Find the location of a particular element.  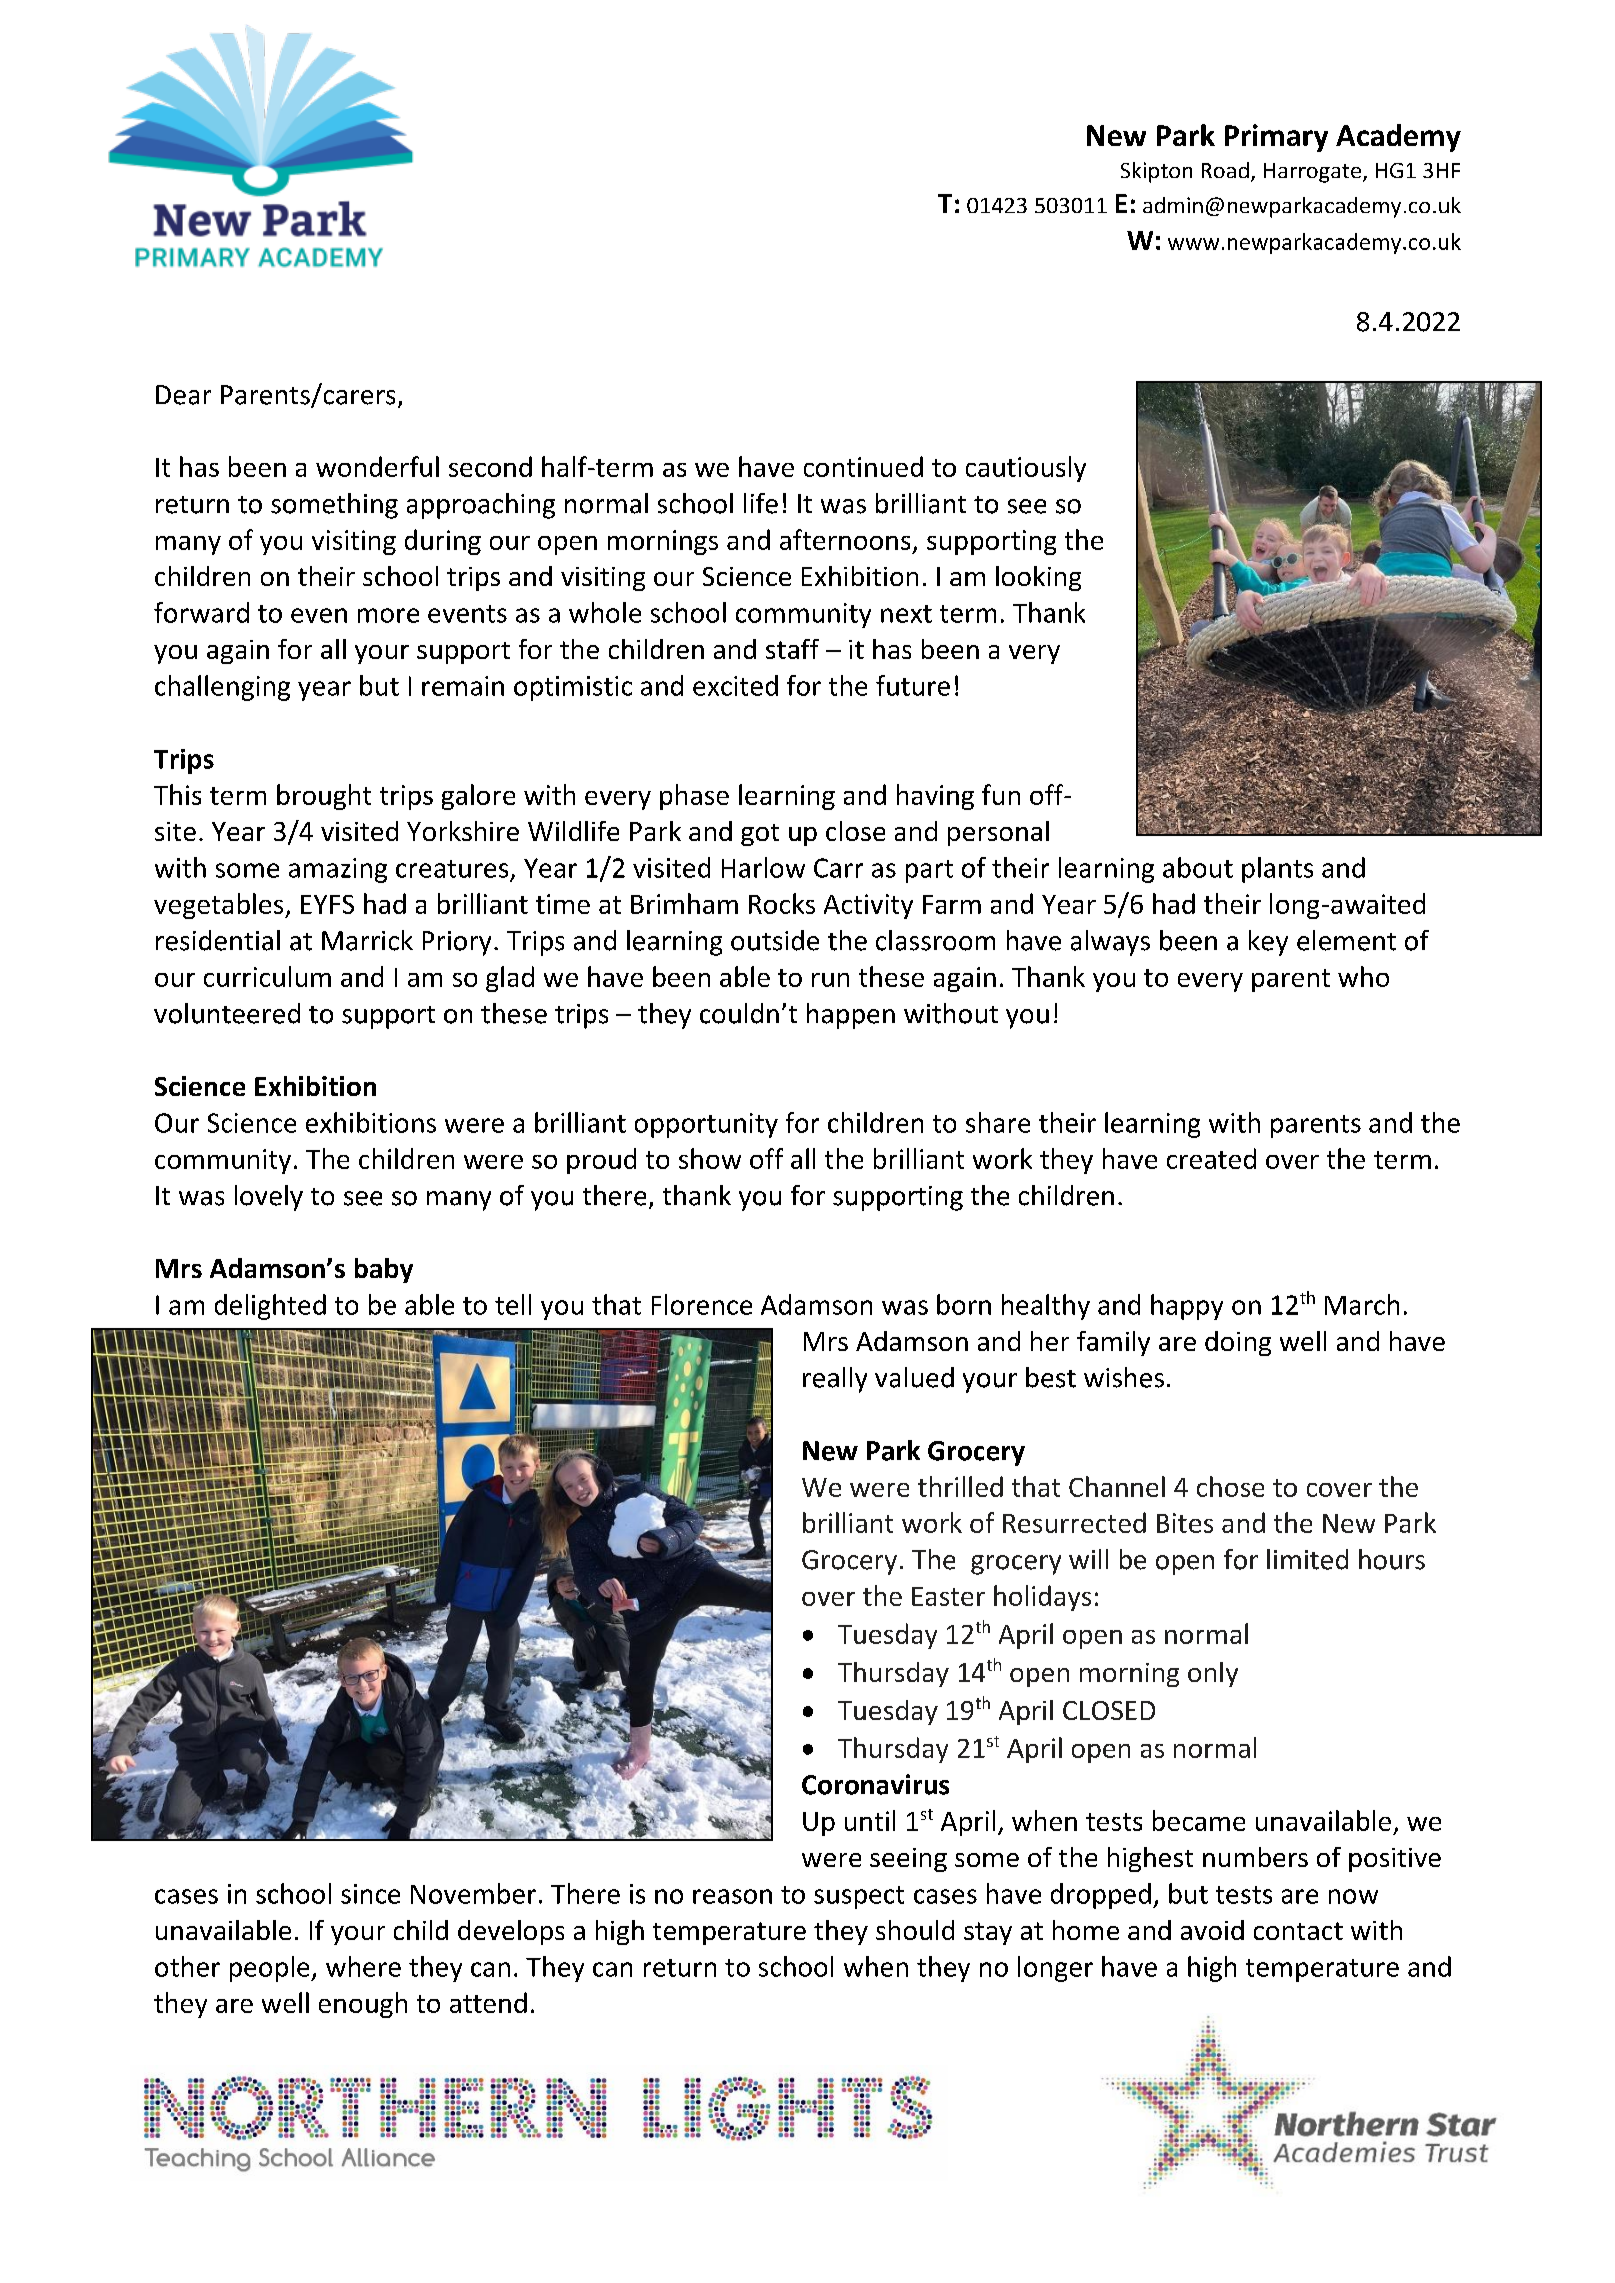

really is located at coordinates (835, 1380).
